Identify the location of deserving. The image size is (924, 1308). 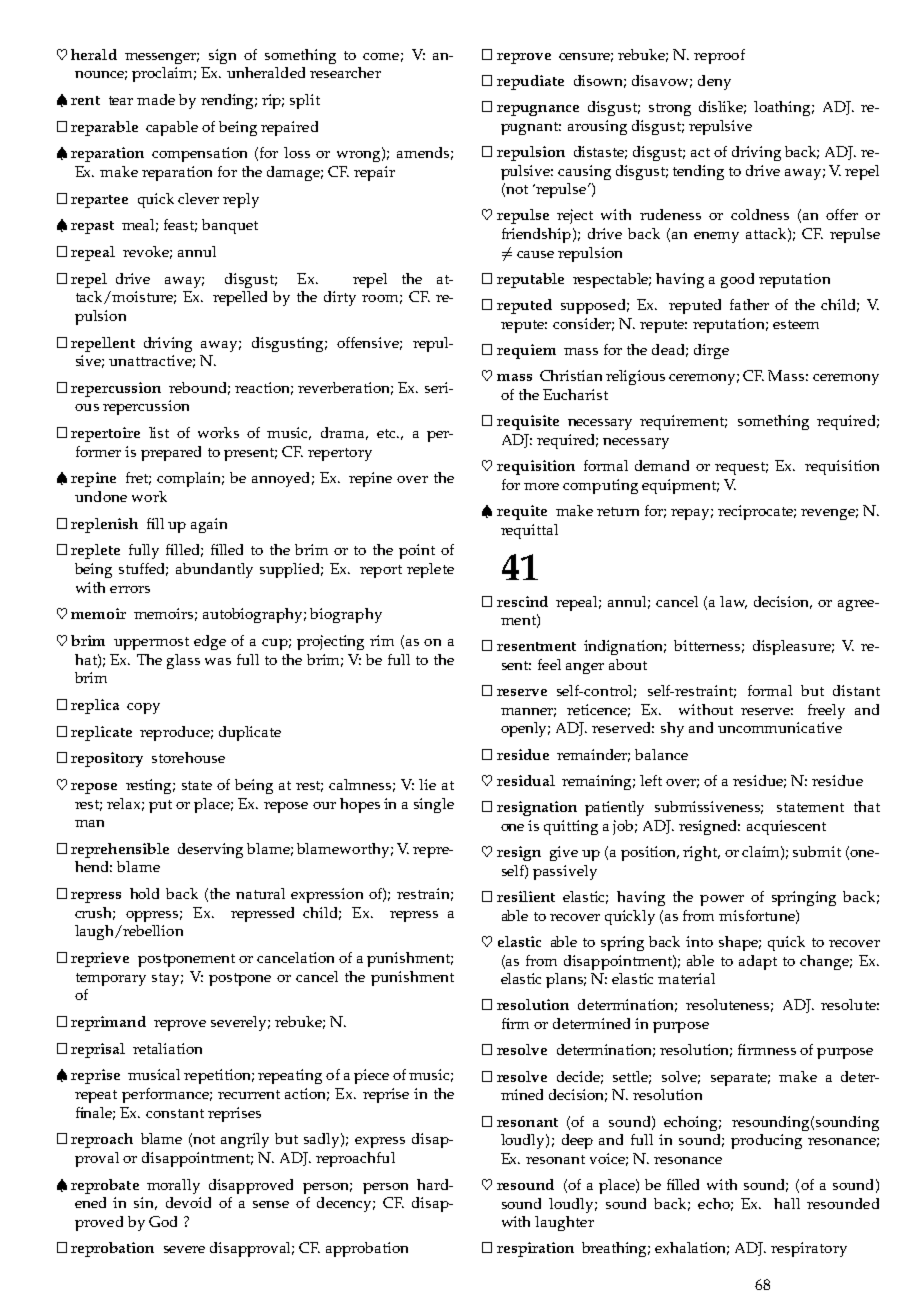
(210, 850).
